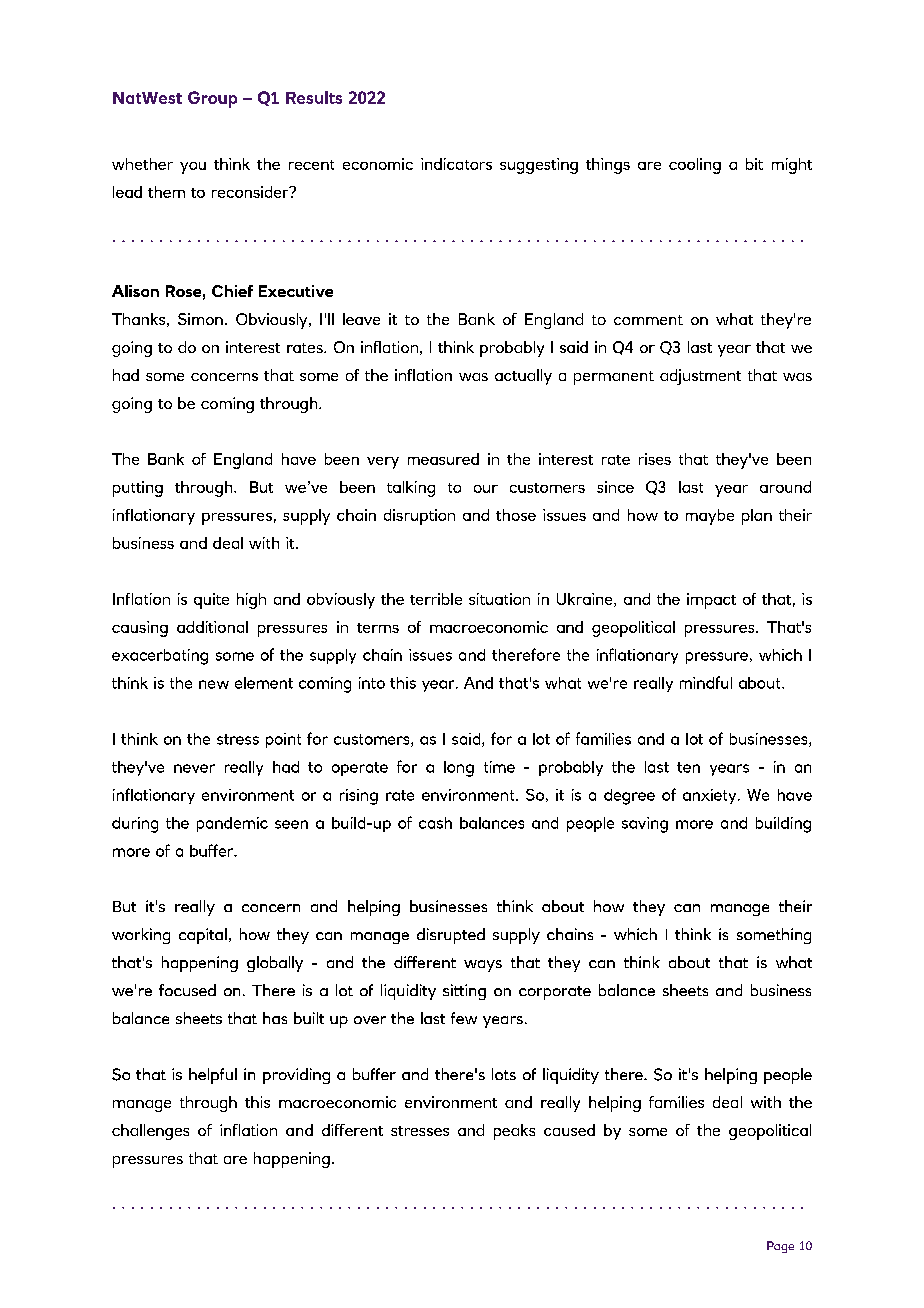 The height and width of the document is (1308, 924). I want to click on capital, so click(203, 936).
